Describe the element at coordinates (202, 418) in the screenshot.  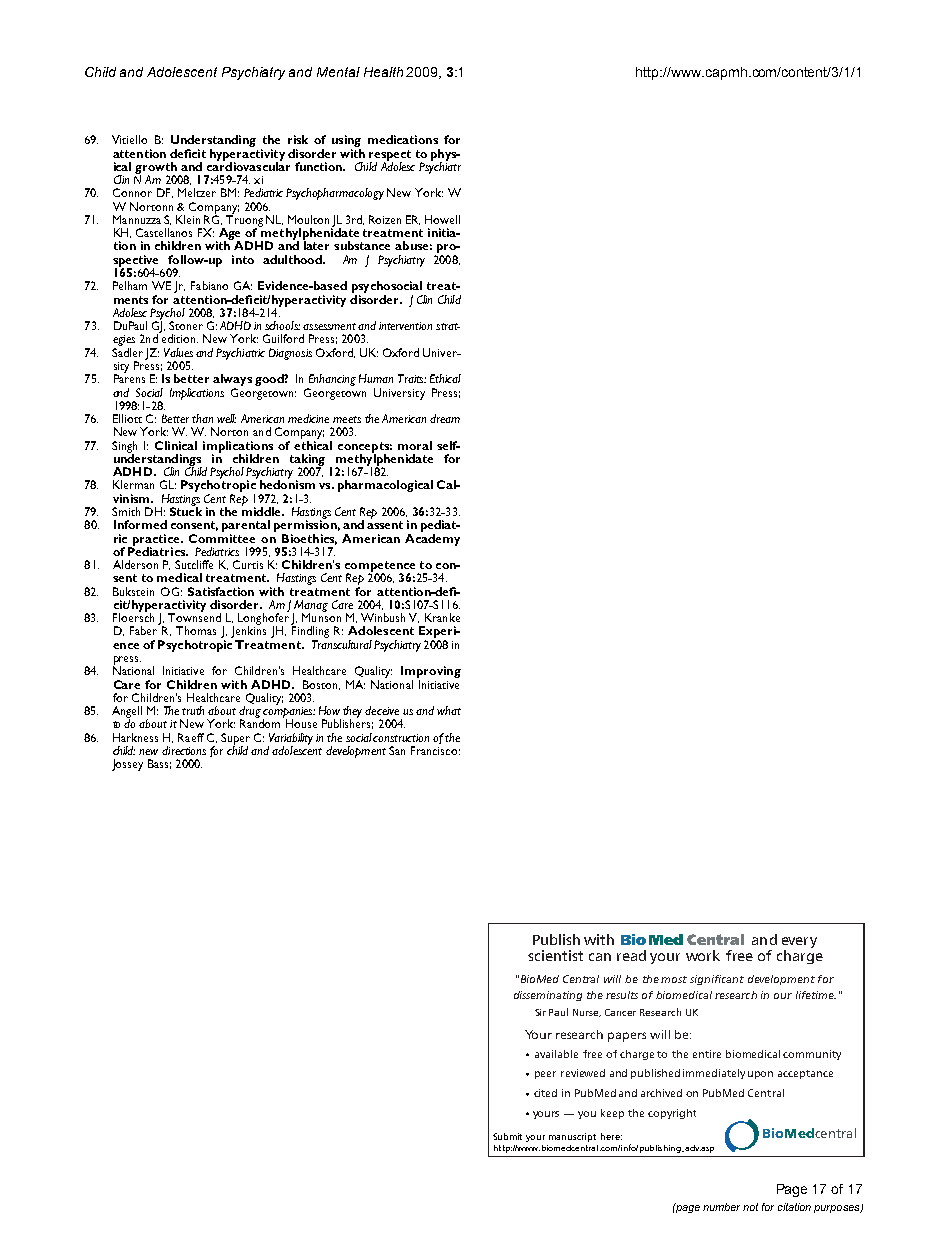
I see `than` at that location.
